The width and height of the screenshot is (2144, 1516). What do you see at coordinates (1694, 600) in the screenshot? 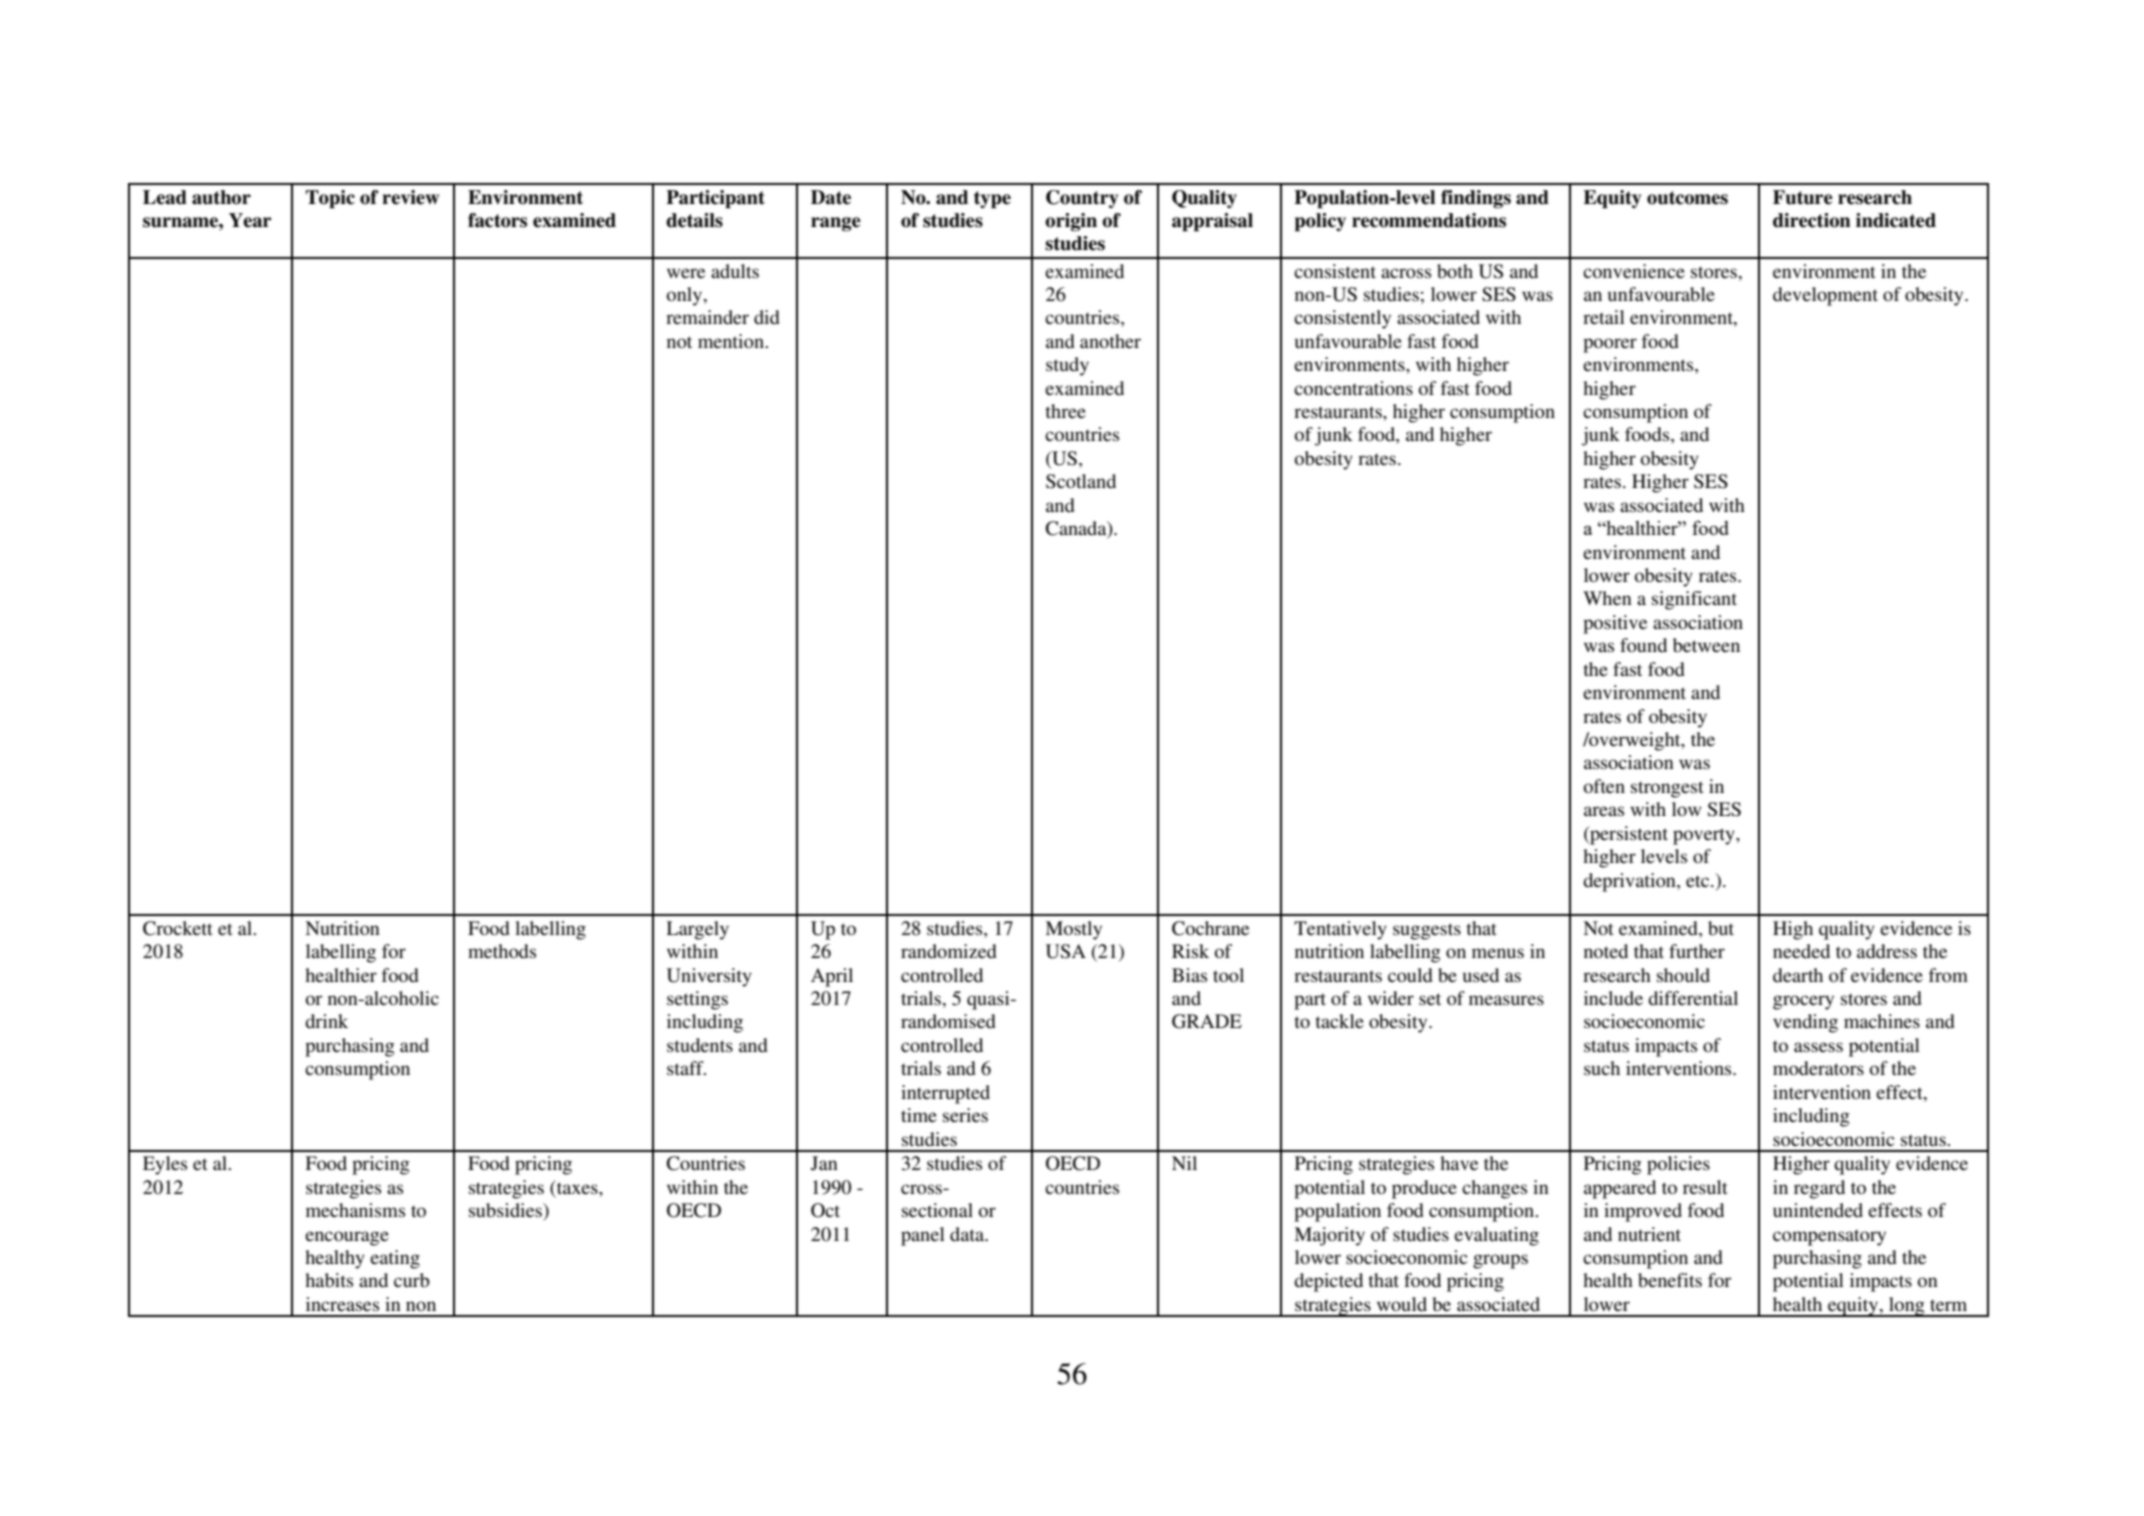
I see `significant` at bounding box center [1694, 600].
